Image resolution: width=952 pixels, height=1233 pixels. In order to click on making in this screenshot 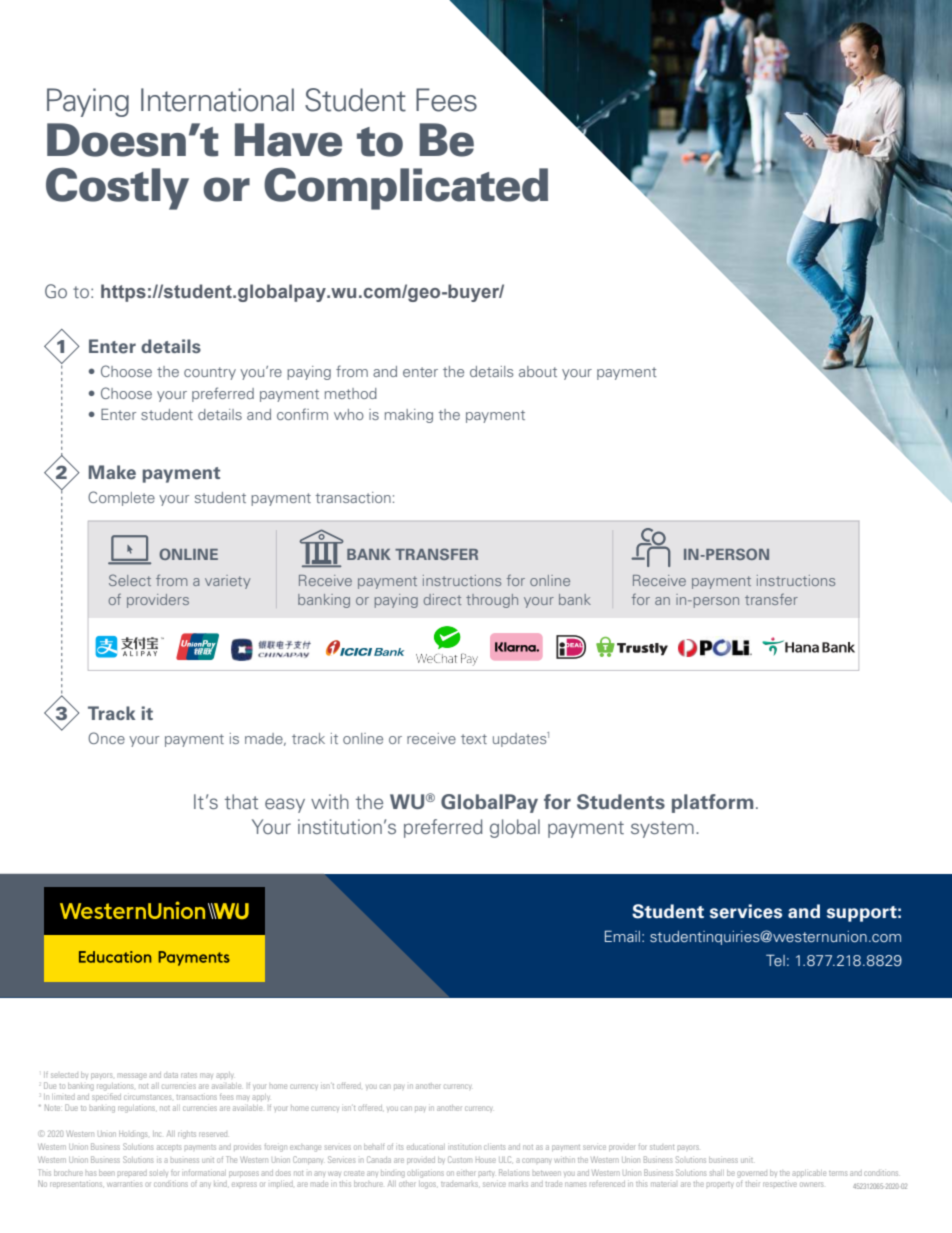, I will do `click(409, 416)`.
